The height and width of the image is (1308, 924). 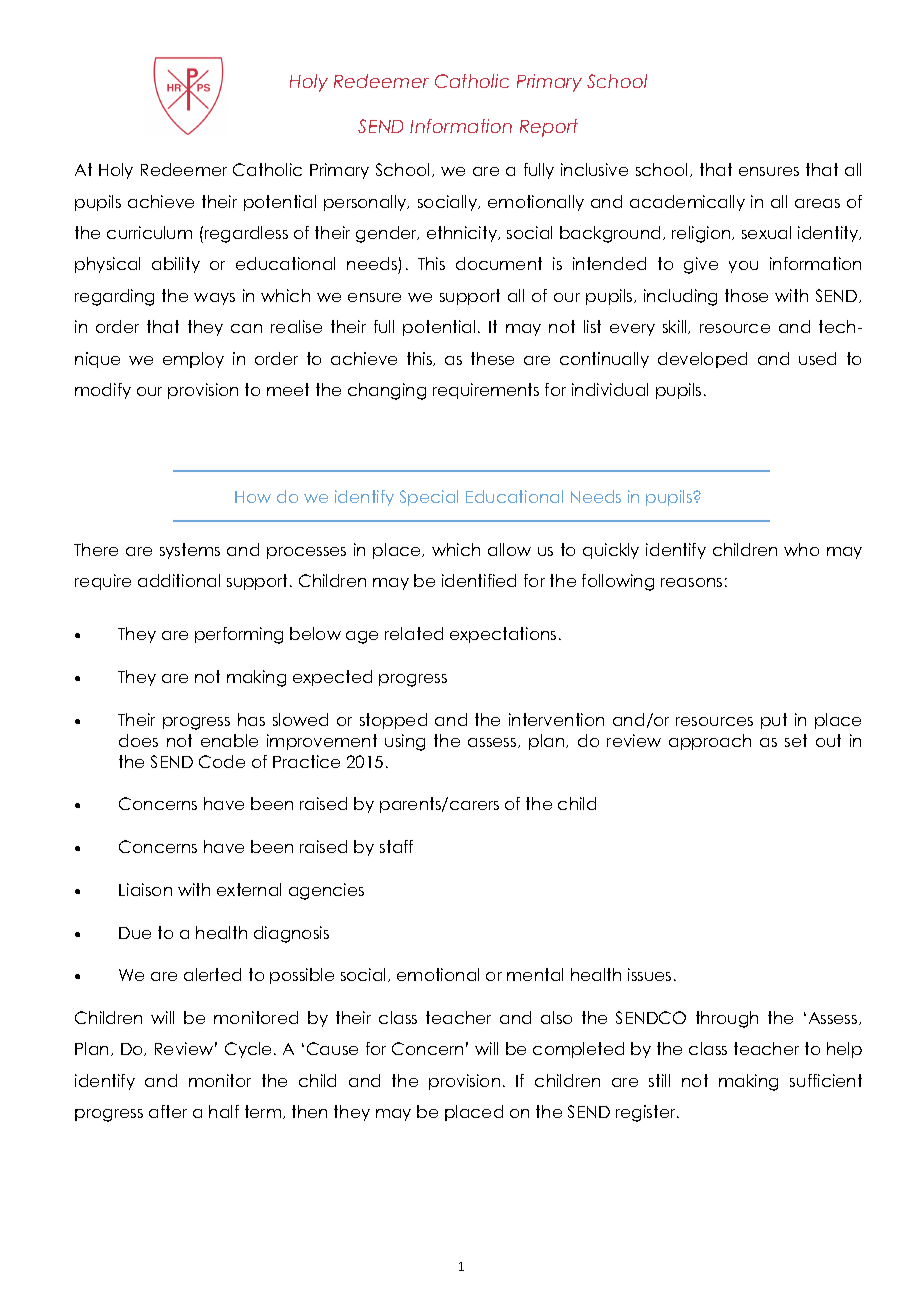 I want to click on Special, so click(x=429, y=498).
